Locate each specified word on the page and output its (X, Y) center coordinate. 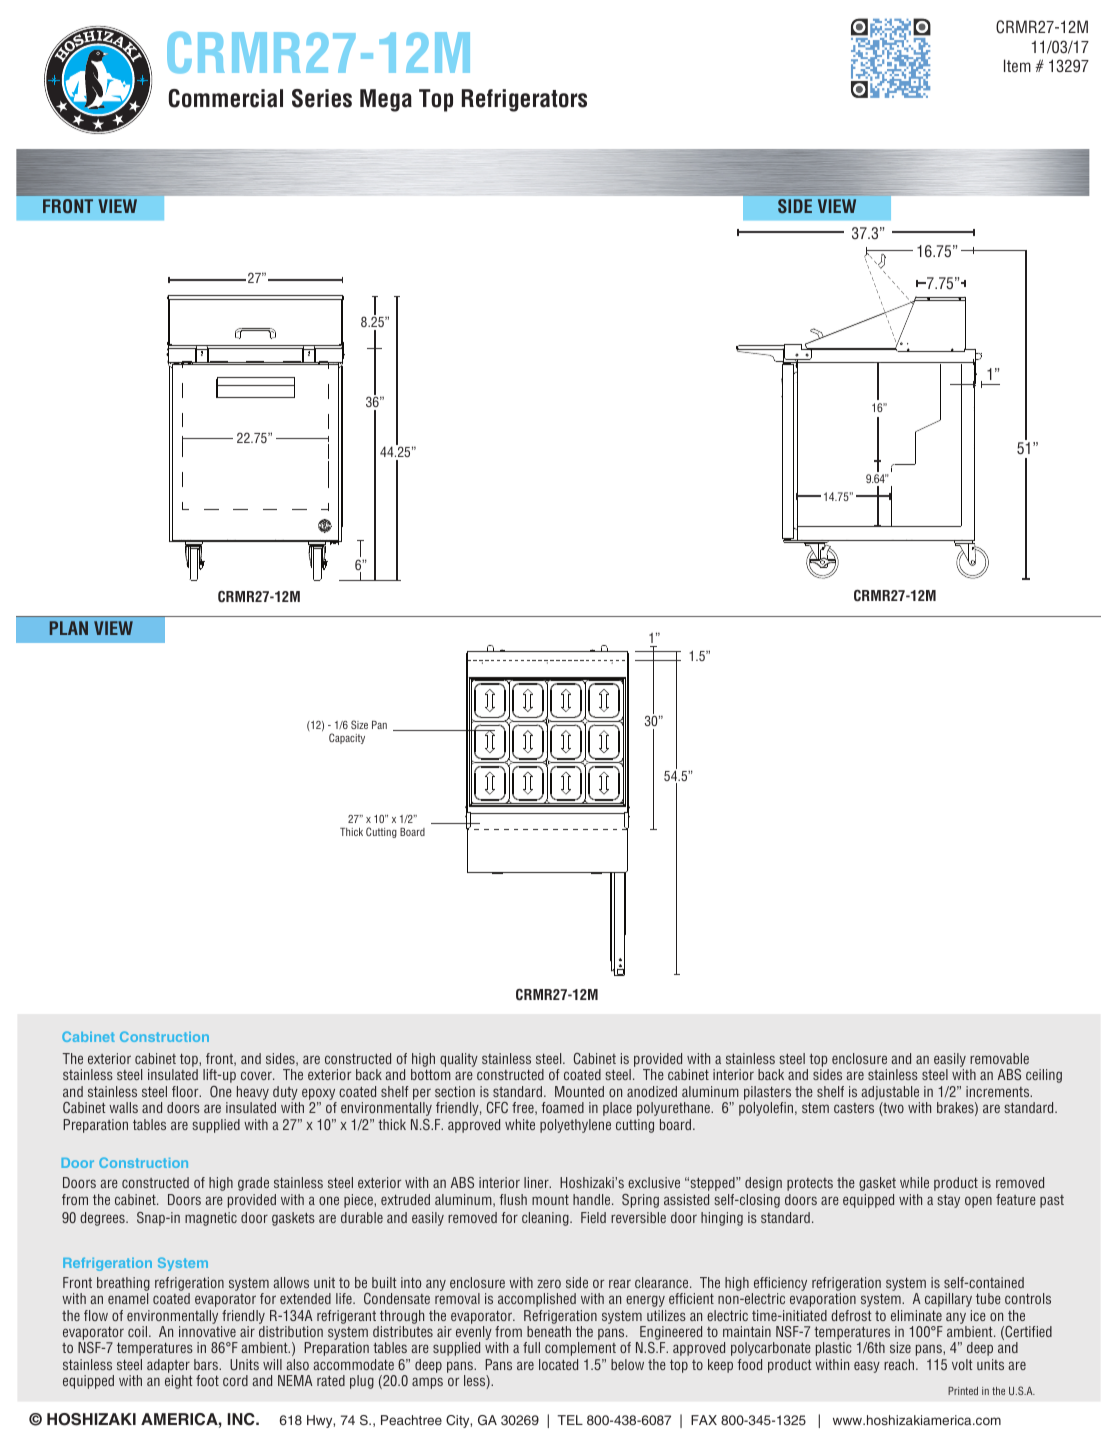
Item (1017, 65)
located (558, 1364)
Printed (963, 1391)
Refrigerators (524, 100)
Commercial (226, 98)
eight (179, 1382)
